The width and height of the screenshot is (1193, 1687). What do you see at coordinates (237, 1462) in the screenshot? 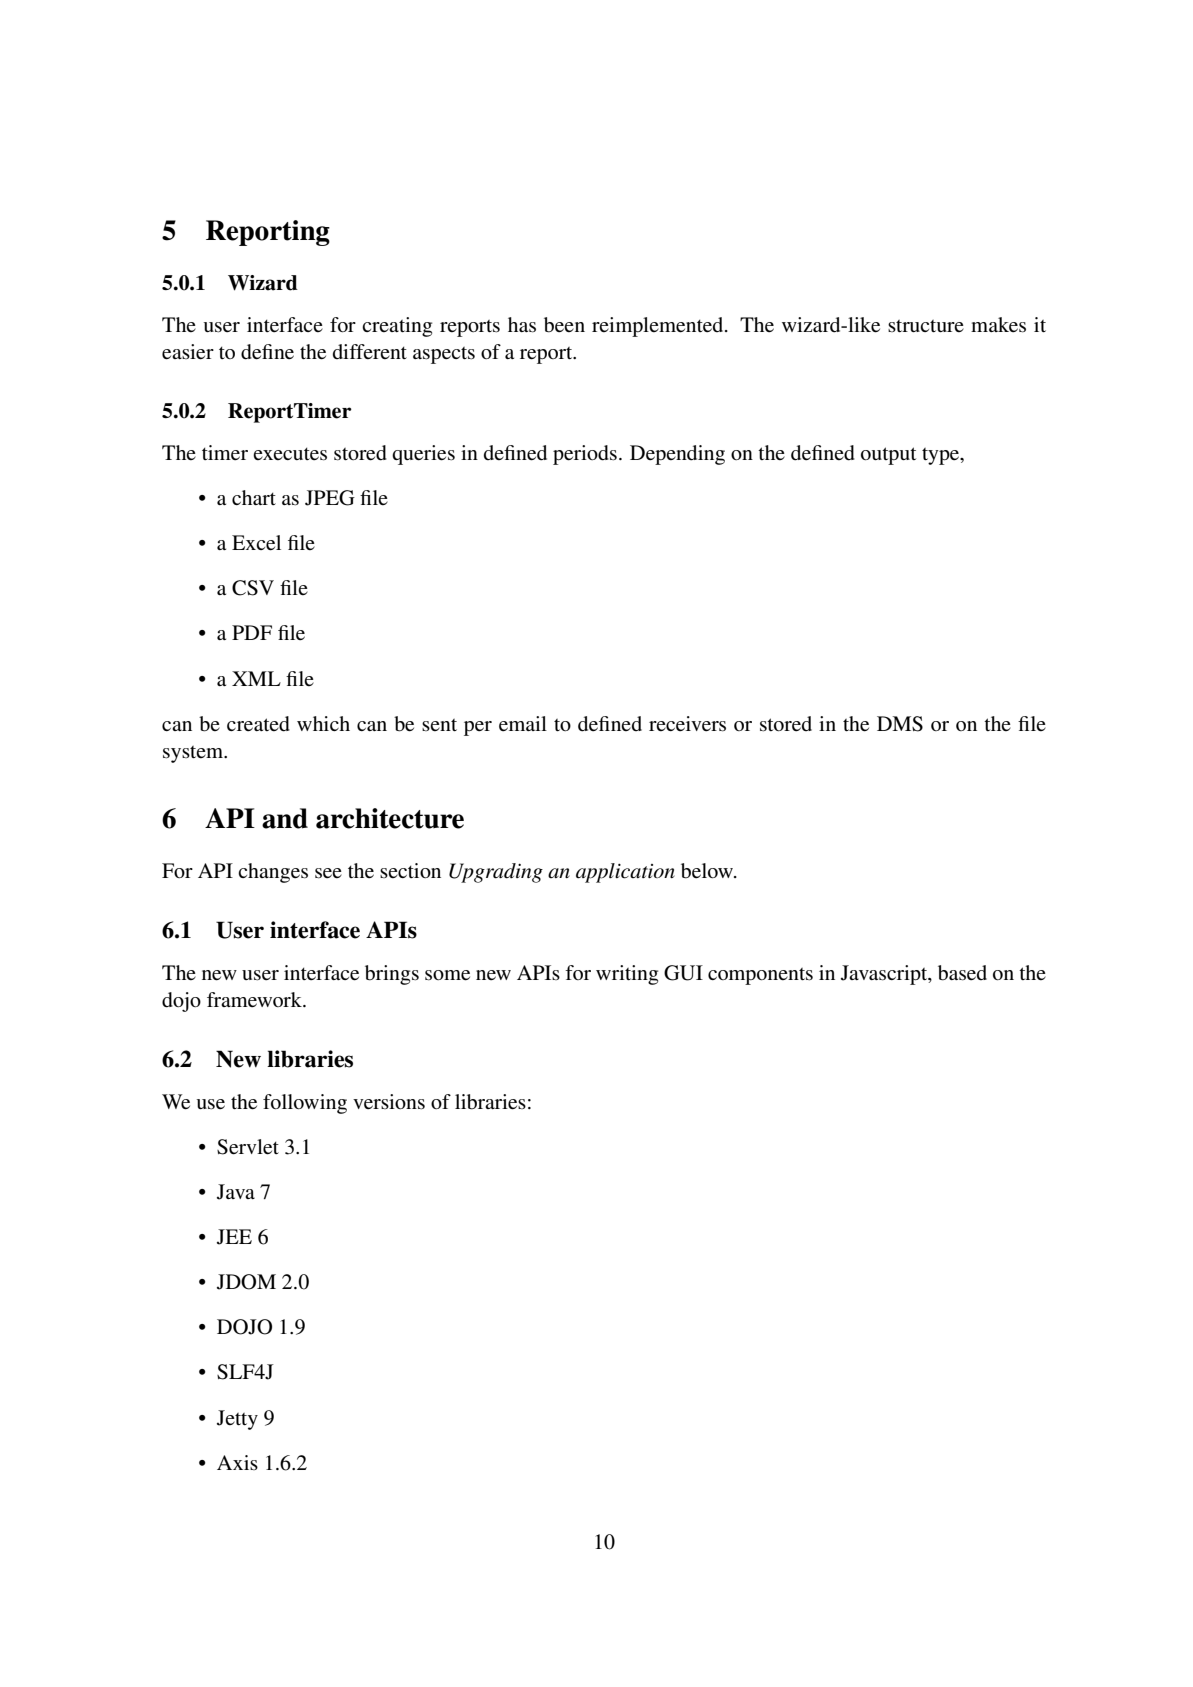
I see `Axis` at bounding box center [237, 1462].
